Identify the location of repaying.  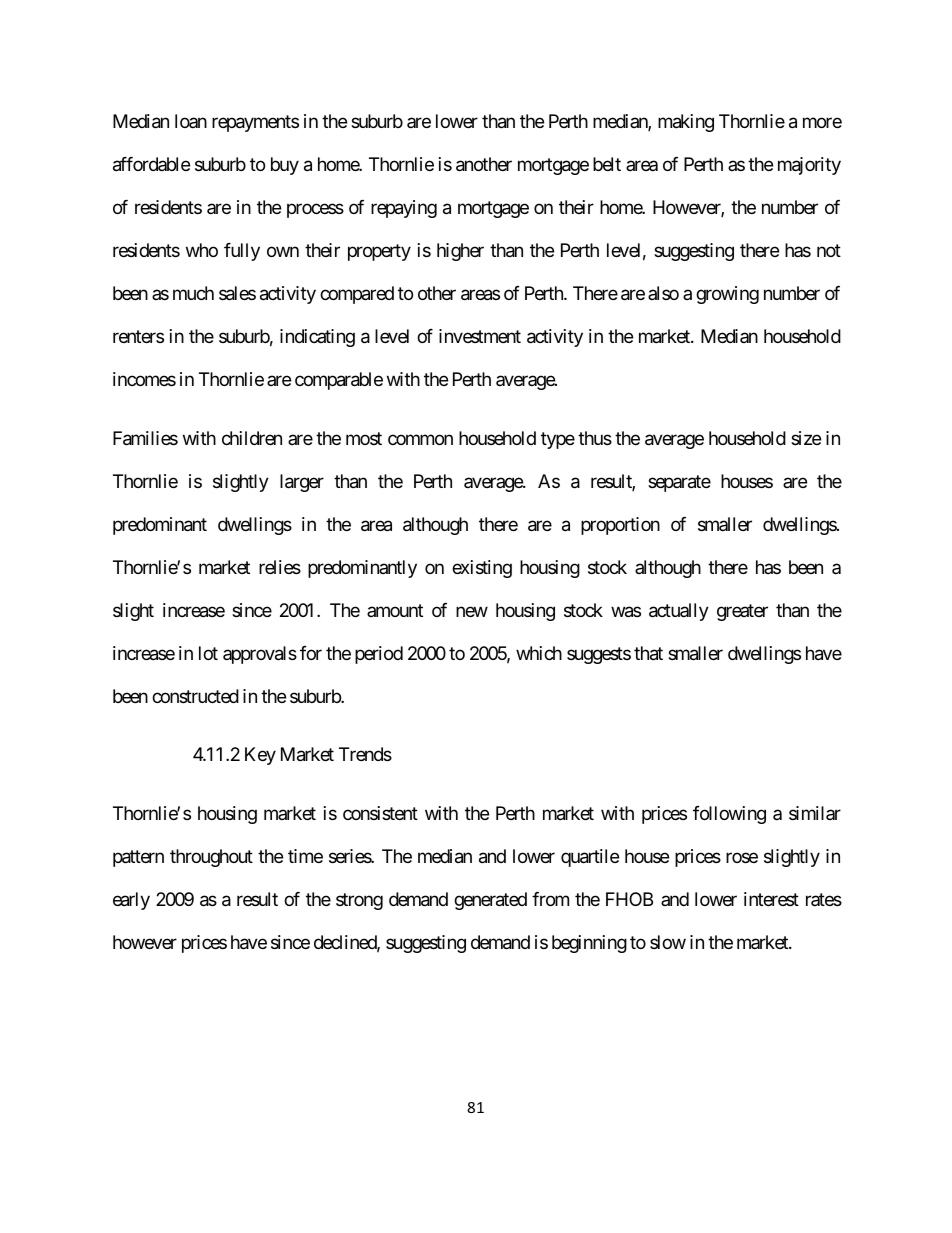
(404, 209).
